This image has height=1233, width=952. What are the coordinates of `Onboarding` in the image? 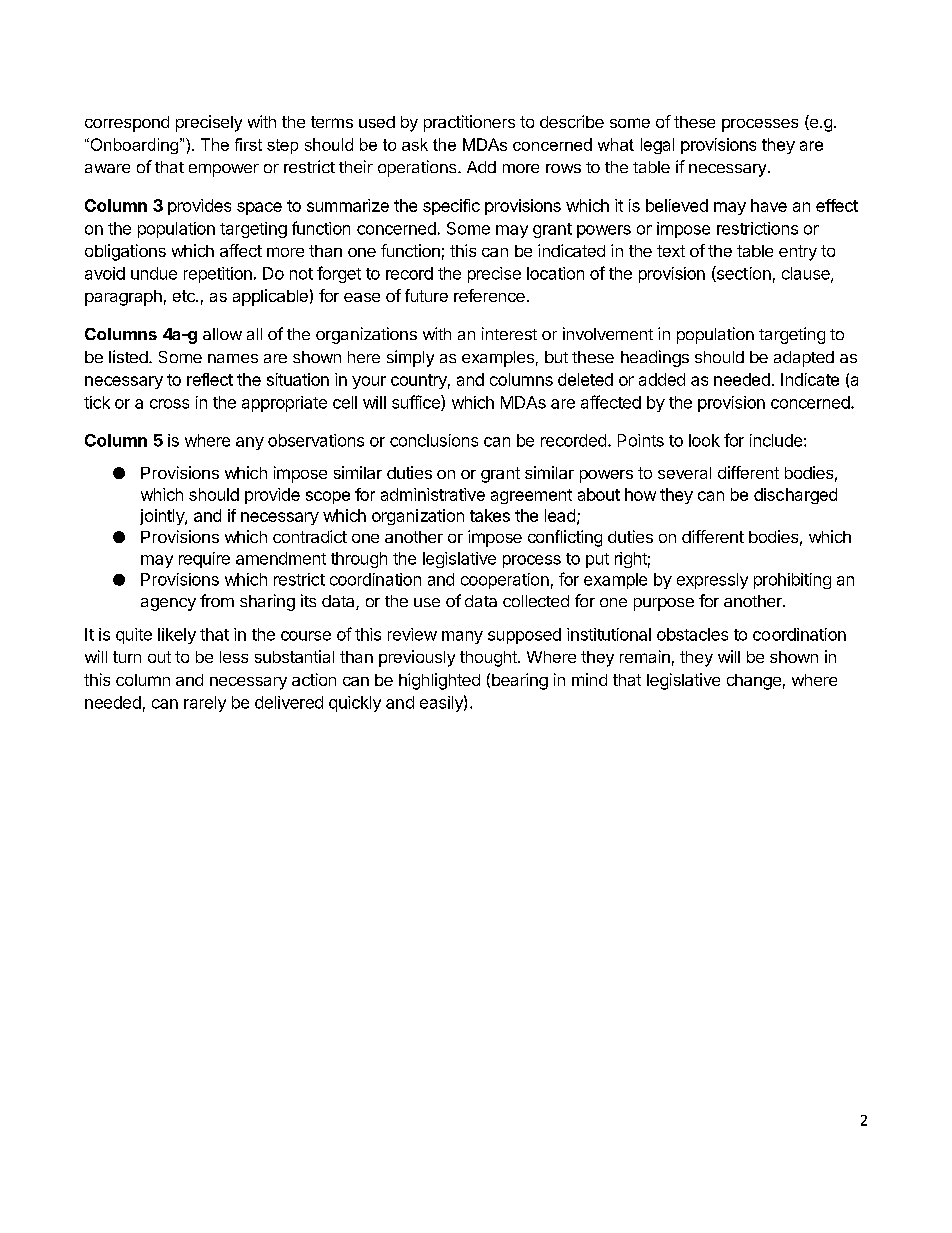 It's located at (134, 146).
